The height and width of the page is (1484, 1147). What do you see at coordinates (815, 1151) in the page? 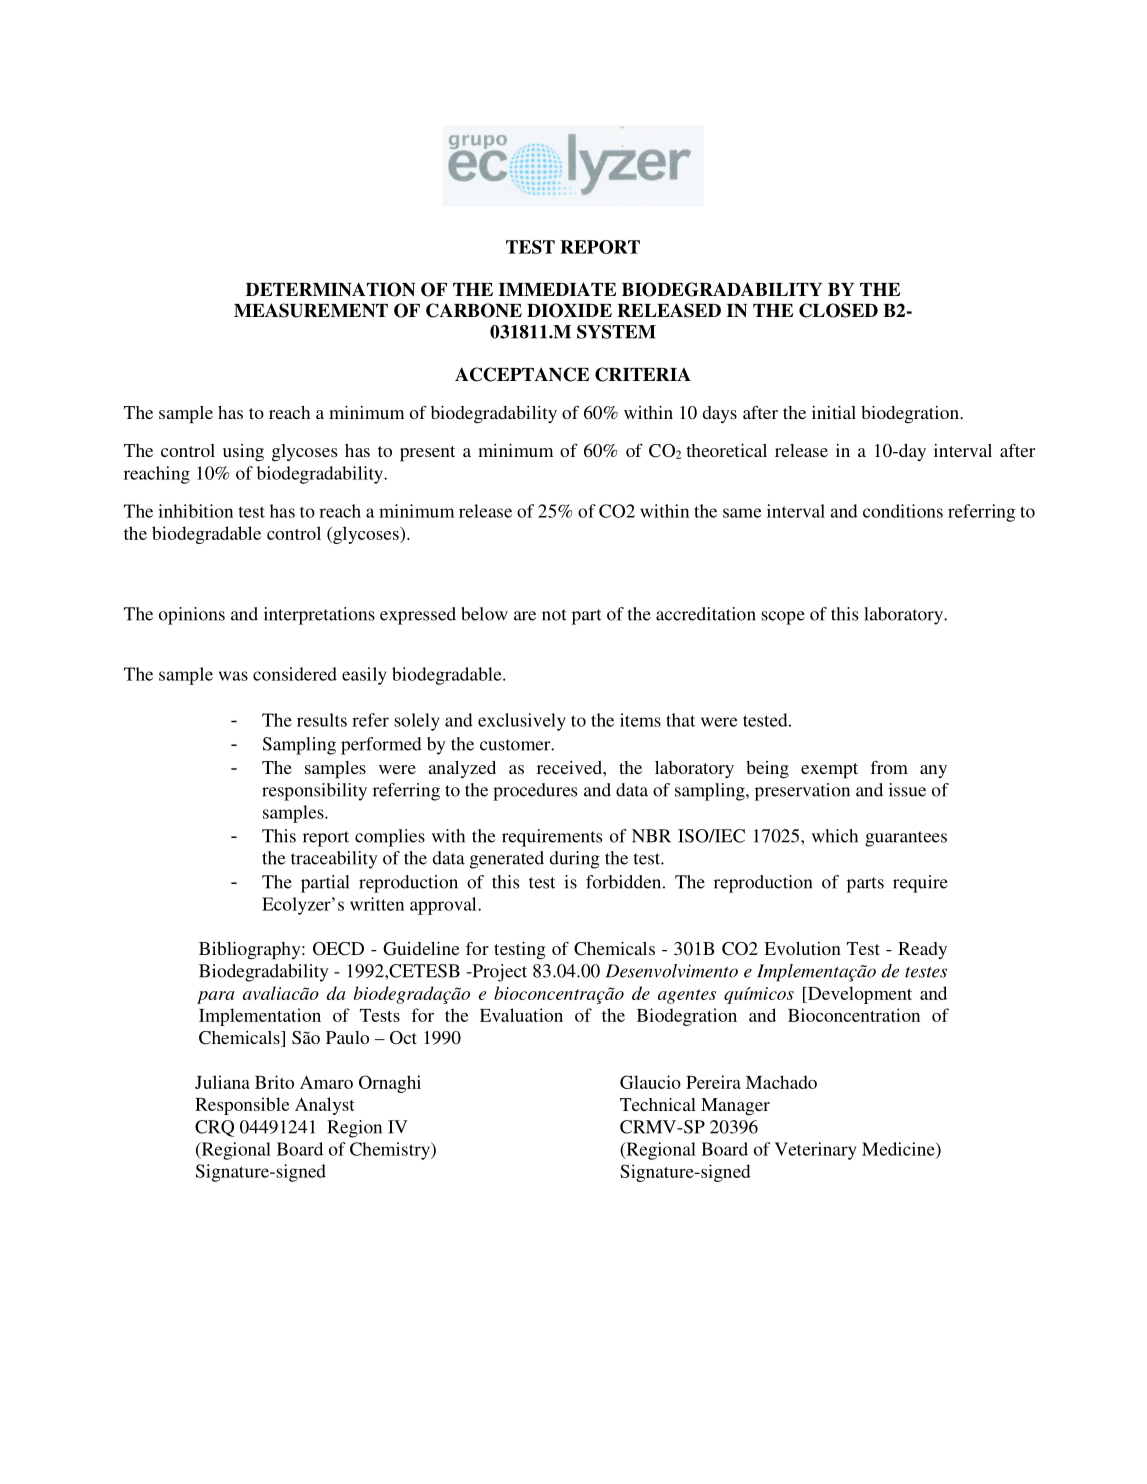
I see `Veterinary` at bounding box center [815, 1151].
